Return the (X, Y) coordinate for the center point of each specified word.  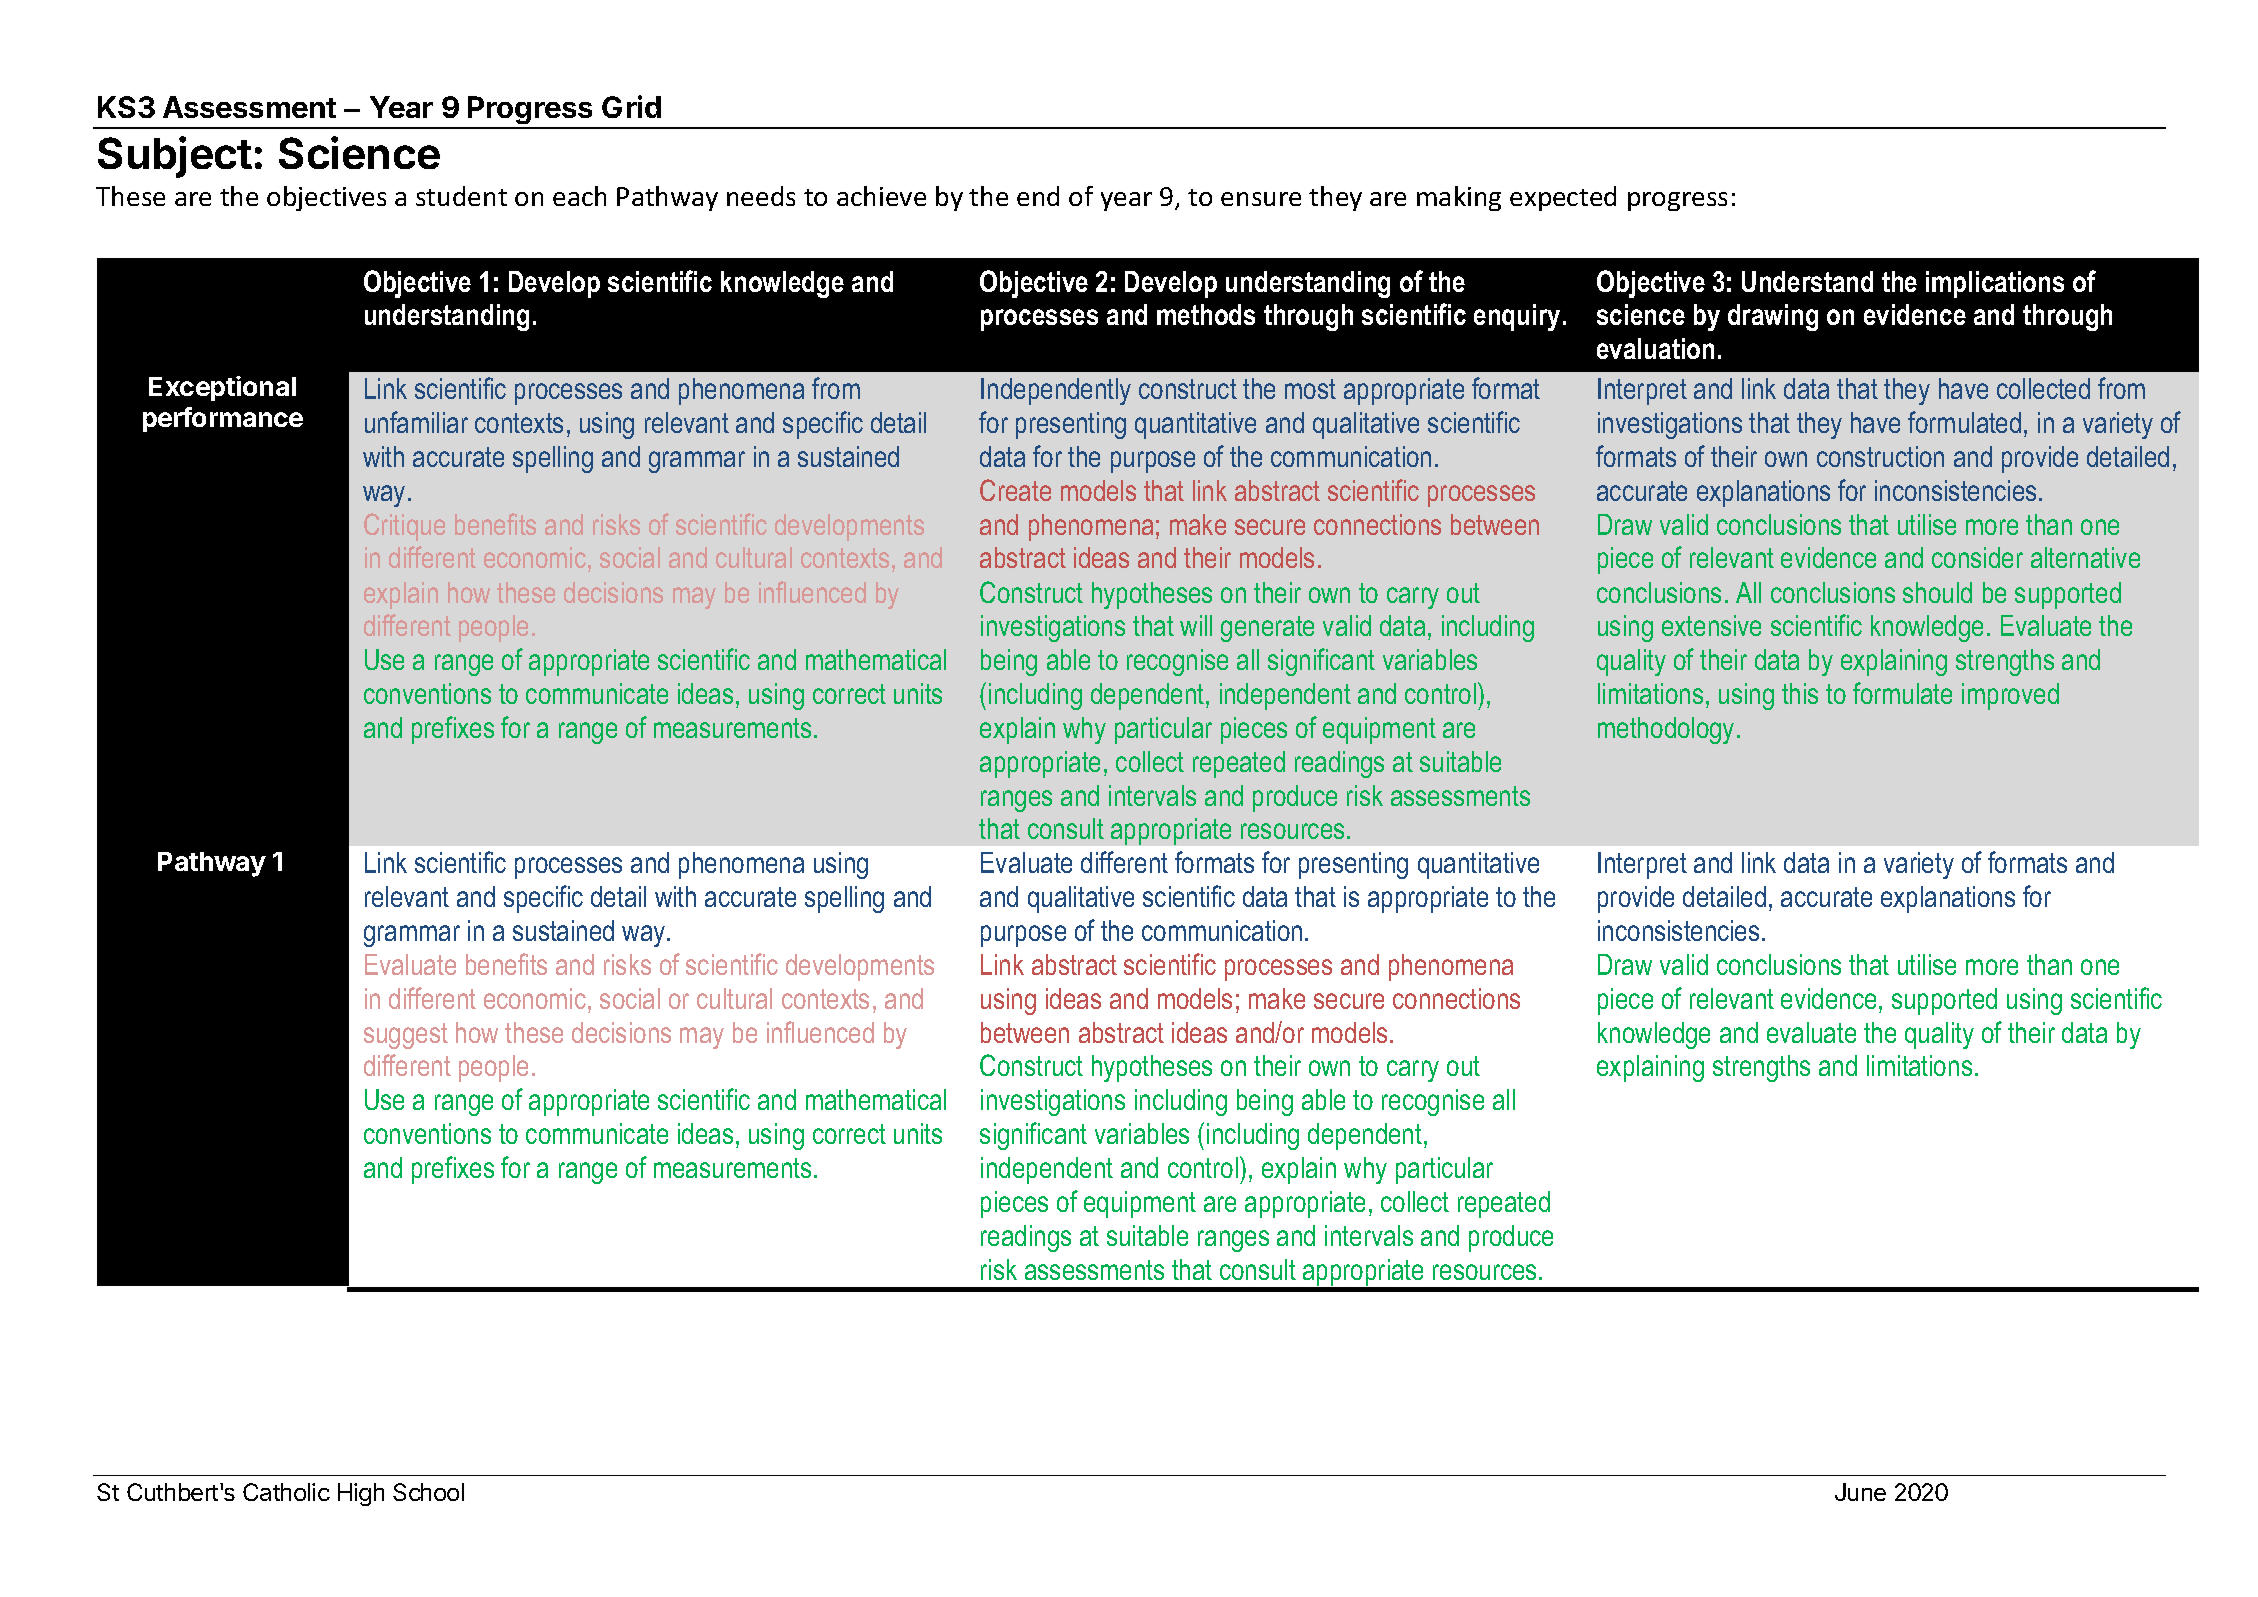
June (1860, 1492)
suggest (406, 1036)
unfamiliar (416, 422)
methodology (1666, 730)
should (1937, 592)
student (461, 196)
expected (1563, 198)
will (1196, 625)
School (428, 1492)
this (1800, 693)
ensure (1261, 199)
